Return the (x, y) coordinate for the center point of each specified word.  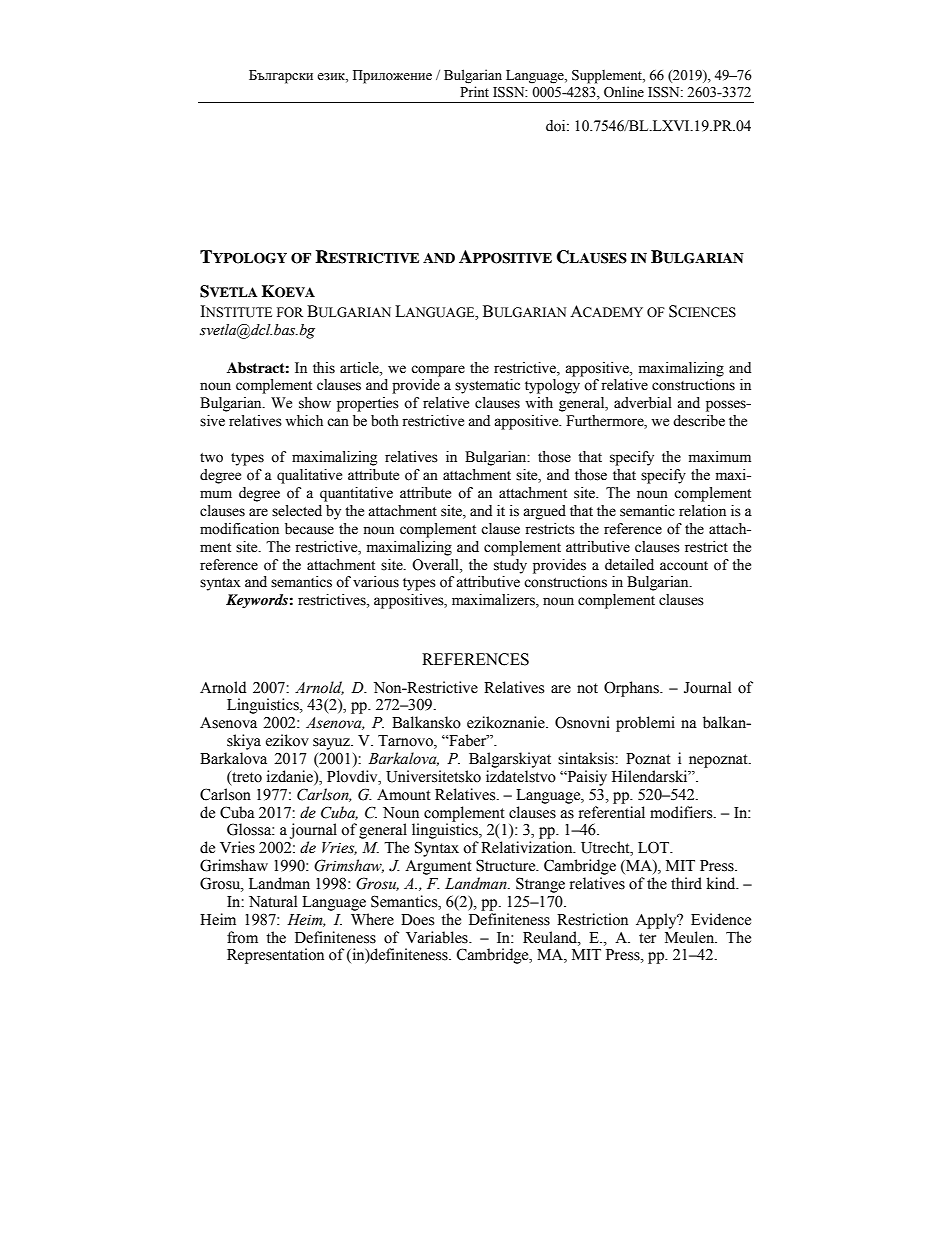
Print (474, 91)
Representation (275, 956)
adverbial (643, 403)
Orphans (632, 689)
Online (624, 92)
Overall (436, 565)
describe (699, 421)
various (376, 582)
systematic (487, 386)
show (315, 403)
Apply (657, 921)
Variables (438, 937)
